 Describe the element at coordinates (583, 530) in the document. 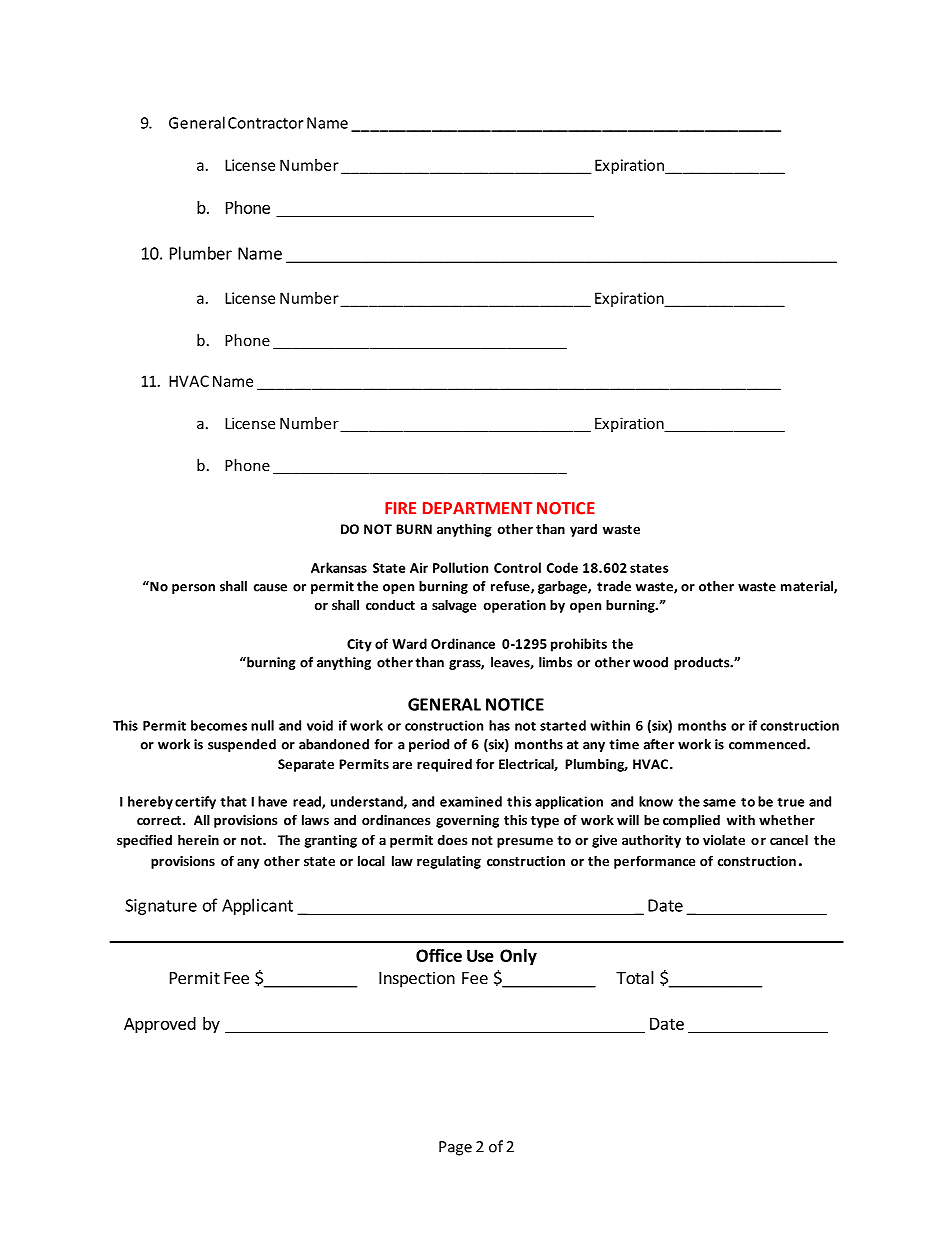

I see `yard` at that location.
